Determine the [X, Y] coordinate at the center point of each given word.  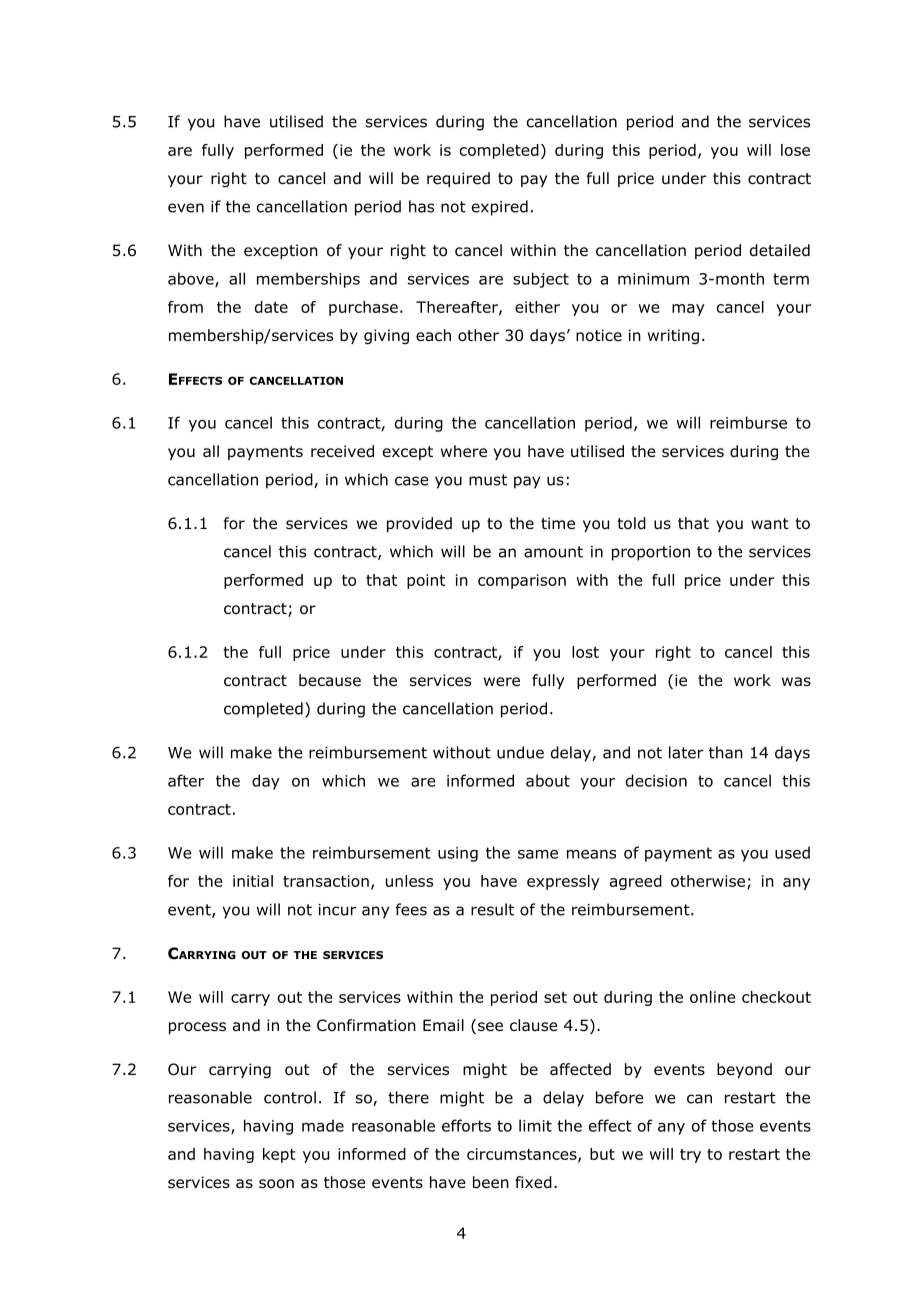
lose [795, 150]
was [796, 682]
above [192, 279]
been [491, 1182]
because [330, 680]
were [502, 681]
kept [279, 1155]
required [458, 179]
